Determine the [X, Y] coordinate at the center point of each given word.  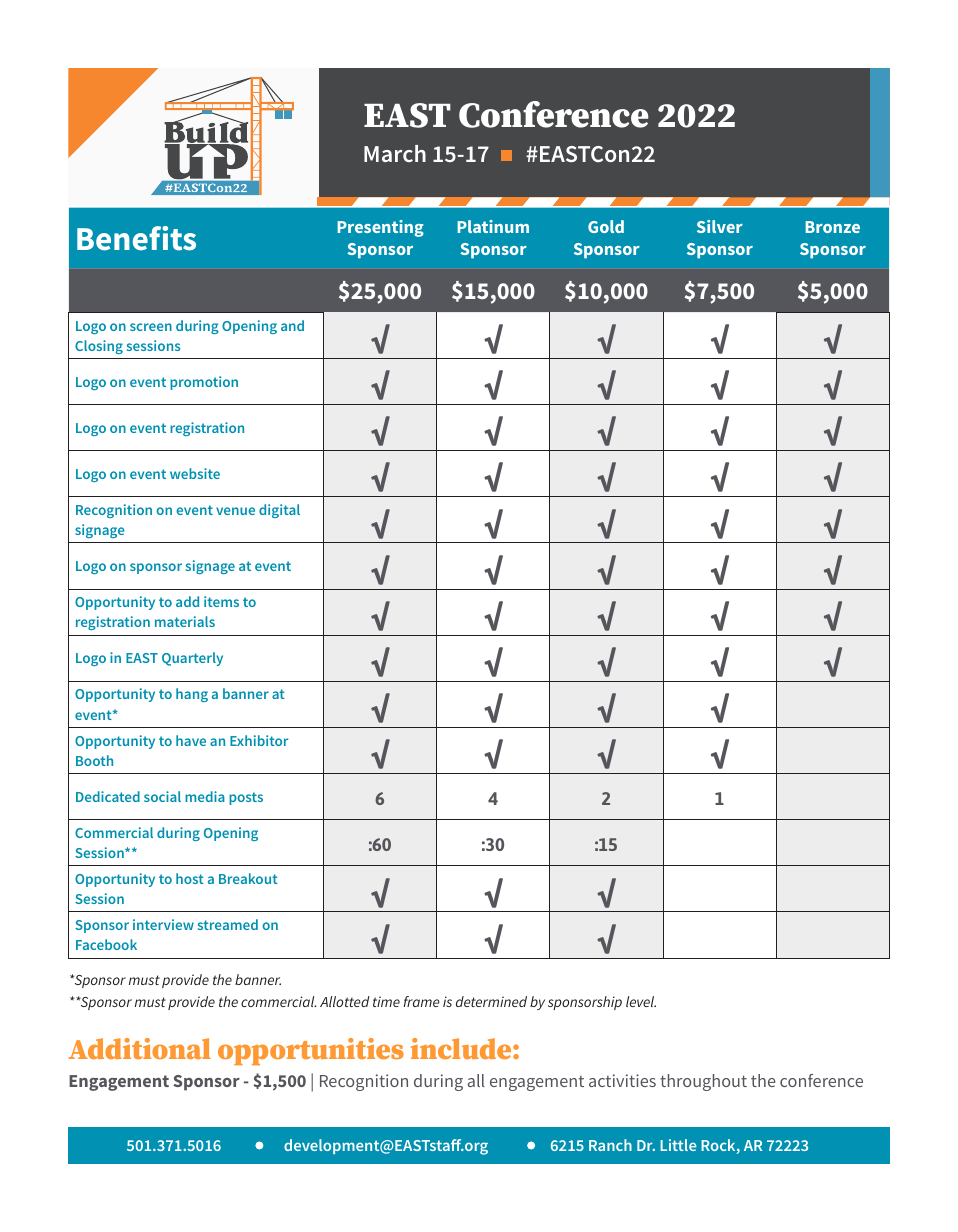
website [195, 473]
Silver [720, 226]
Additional [140, 1048]
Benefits [136, 238]
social [162, 796]
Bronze [832, 227]
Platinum [493, 226]
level [641, 1001]
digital [279, 511]
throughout [703, 1082]
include [462, 1048]
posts [246, 798]
